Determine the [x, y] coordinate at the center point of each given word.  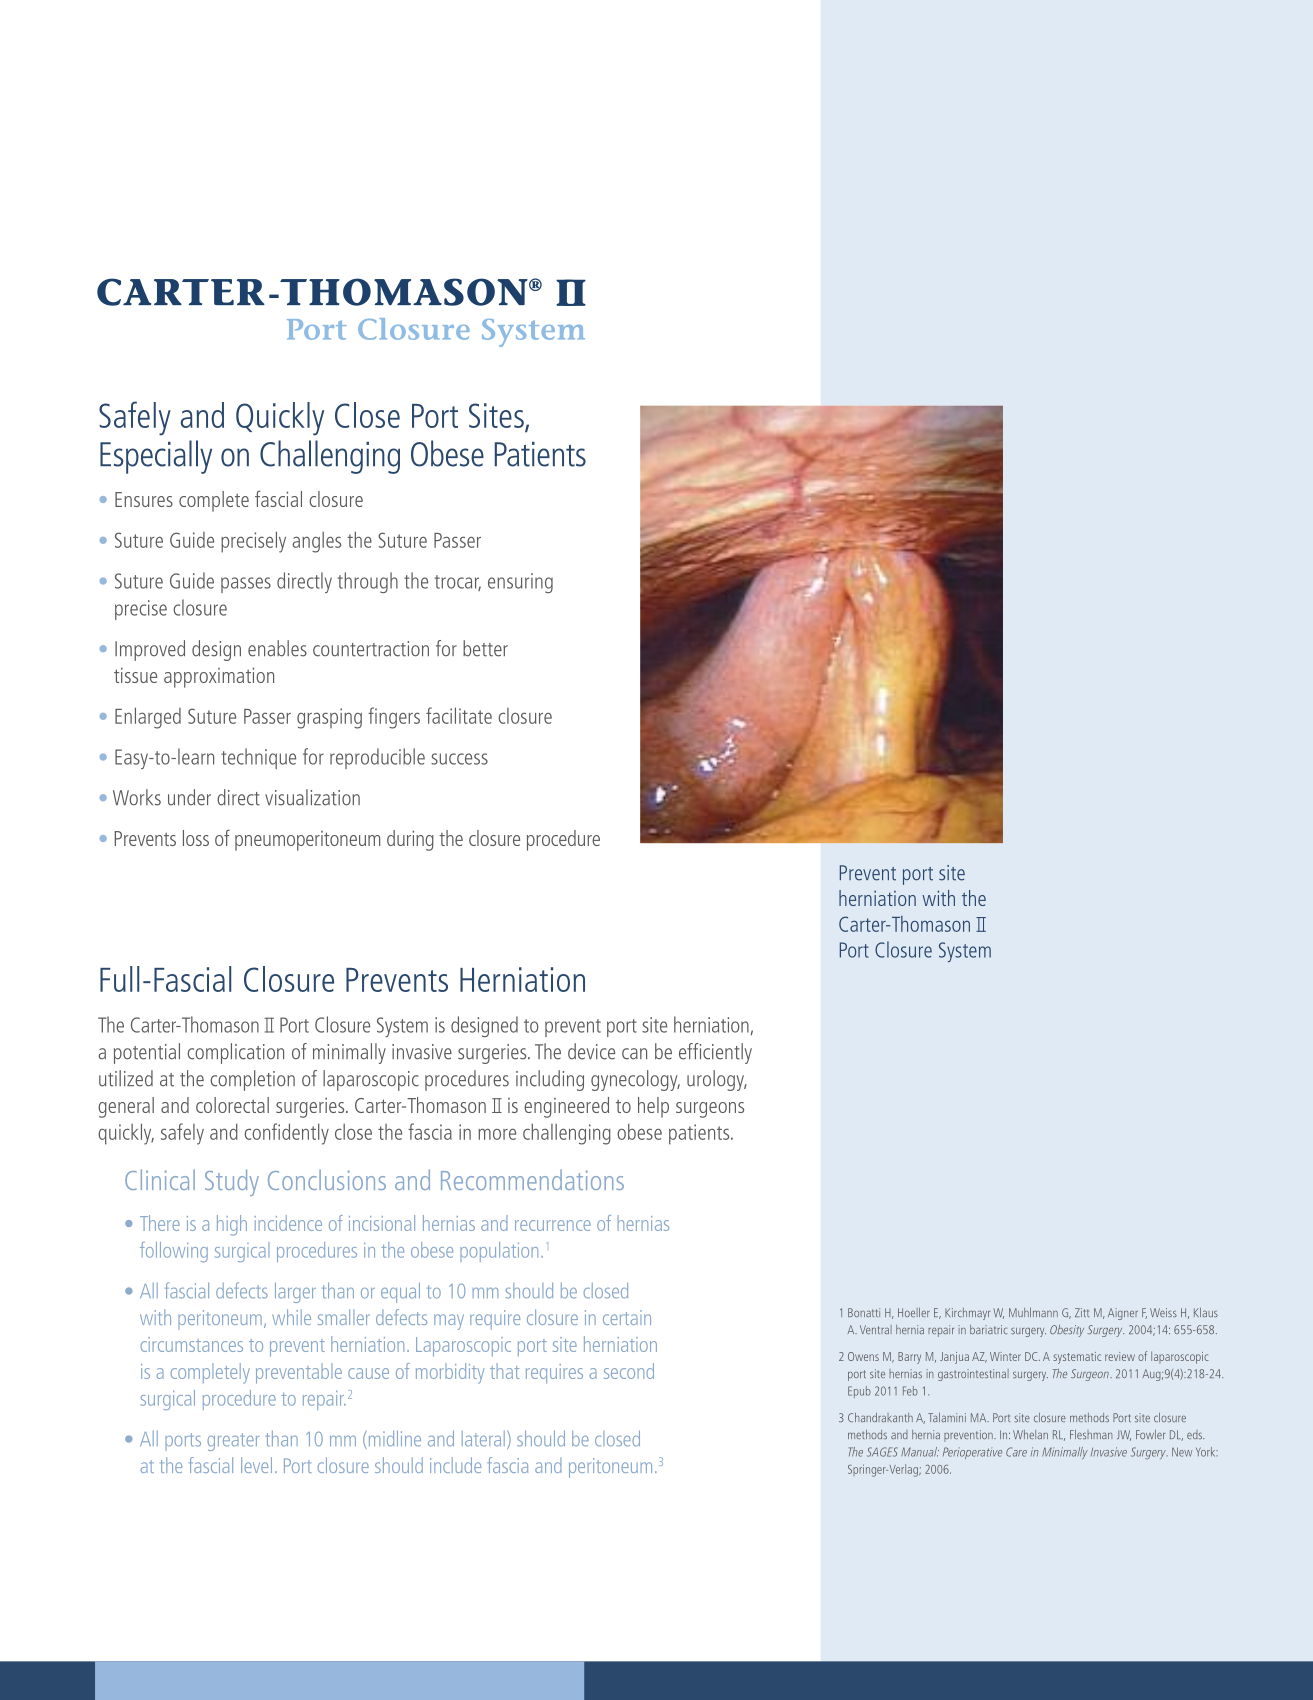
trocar [458, 583]
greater [233, 1442]
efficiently [715, 1053]
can [634, 1054]
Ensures [144, 499]
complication [235, 1053]
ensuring [520, 583]
